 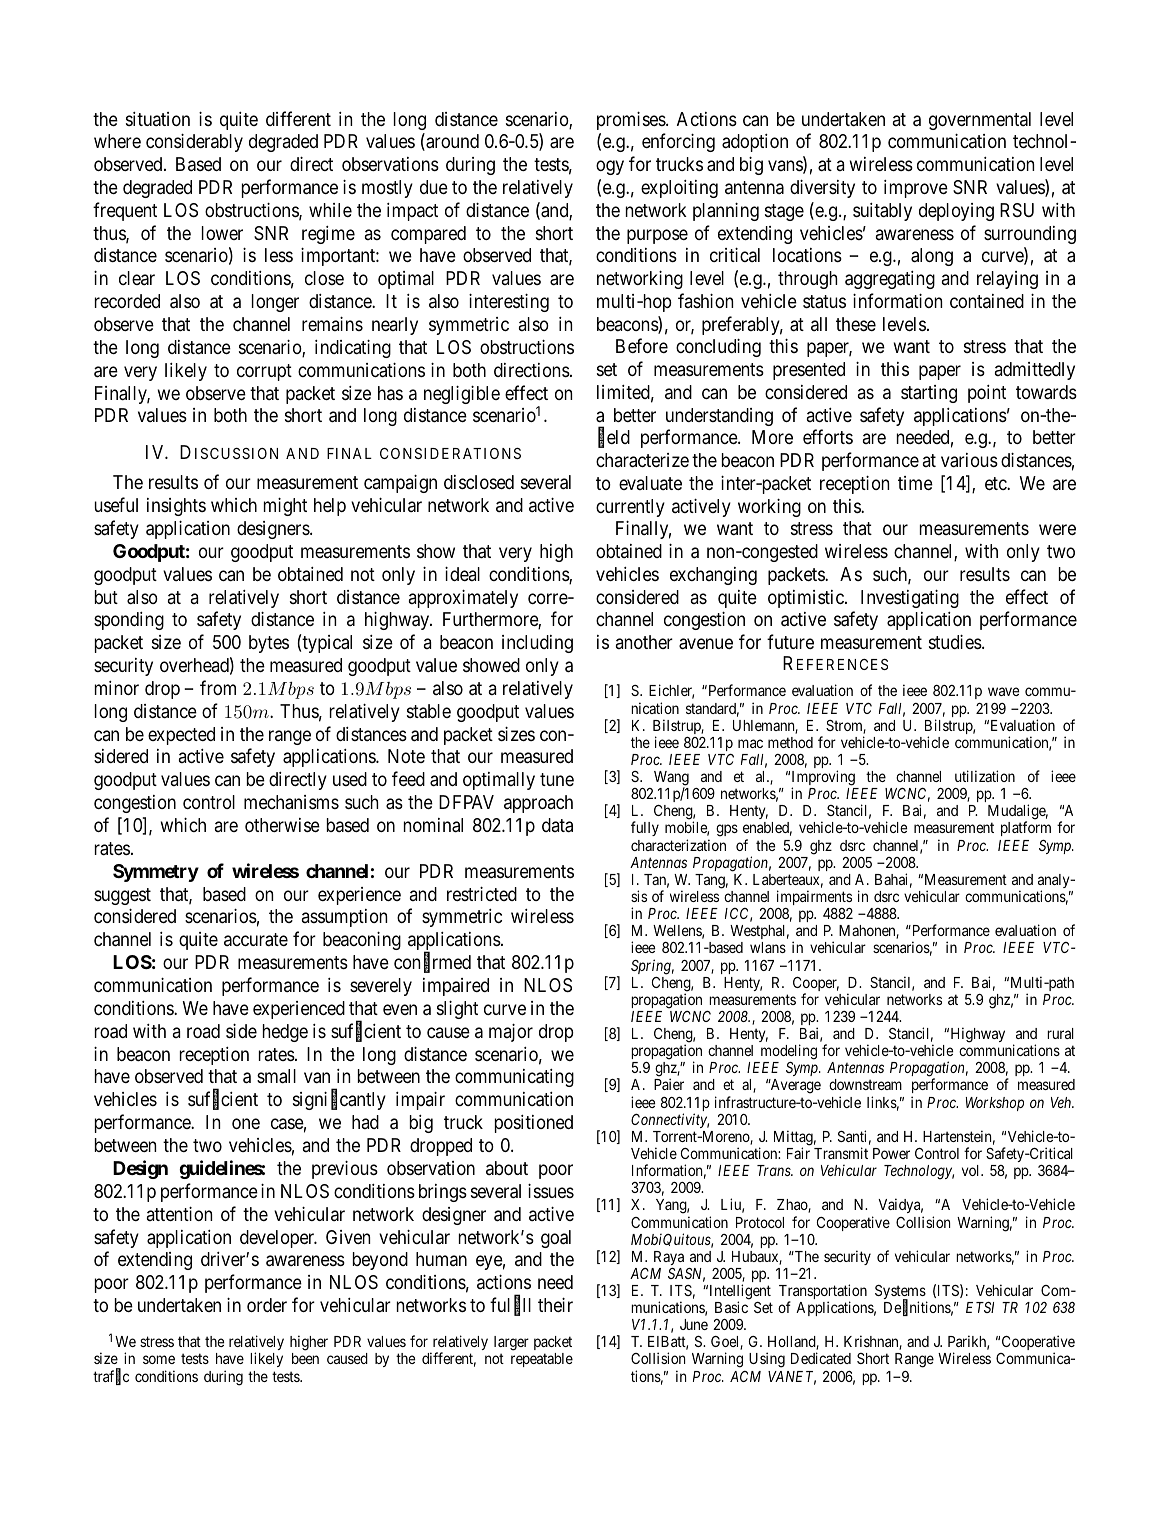 I want to click on tune, so click(x=557, y=779).
